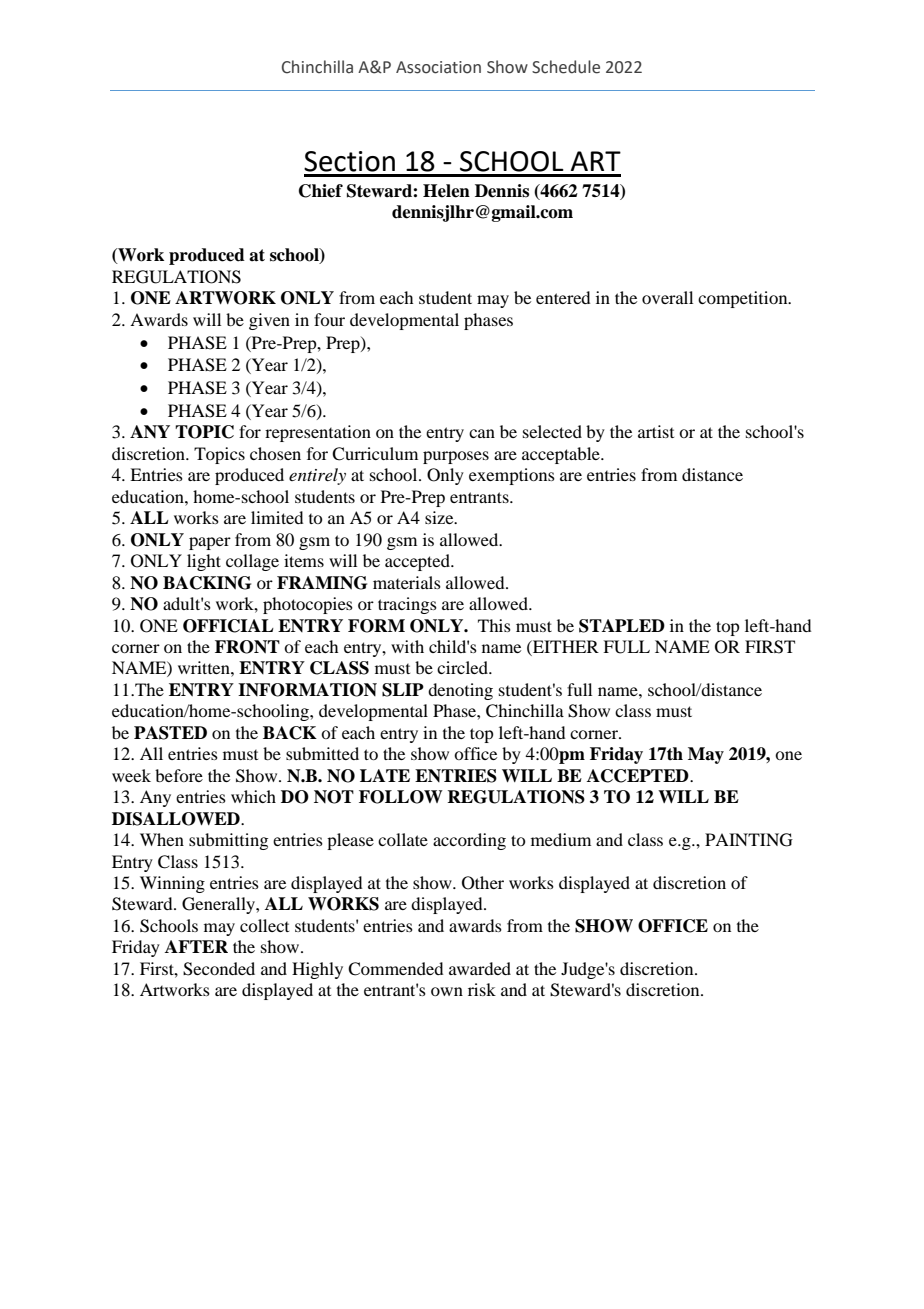 The width and height of the document is (924, 1309). What do you see at coordinates (566, 67) in the document?
I see `Schedule` at bounding box center [566, 67].
